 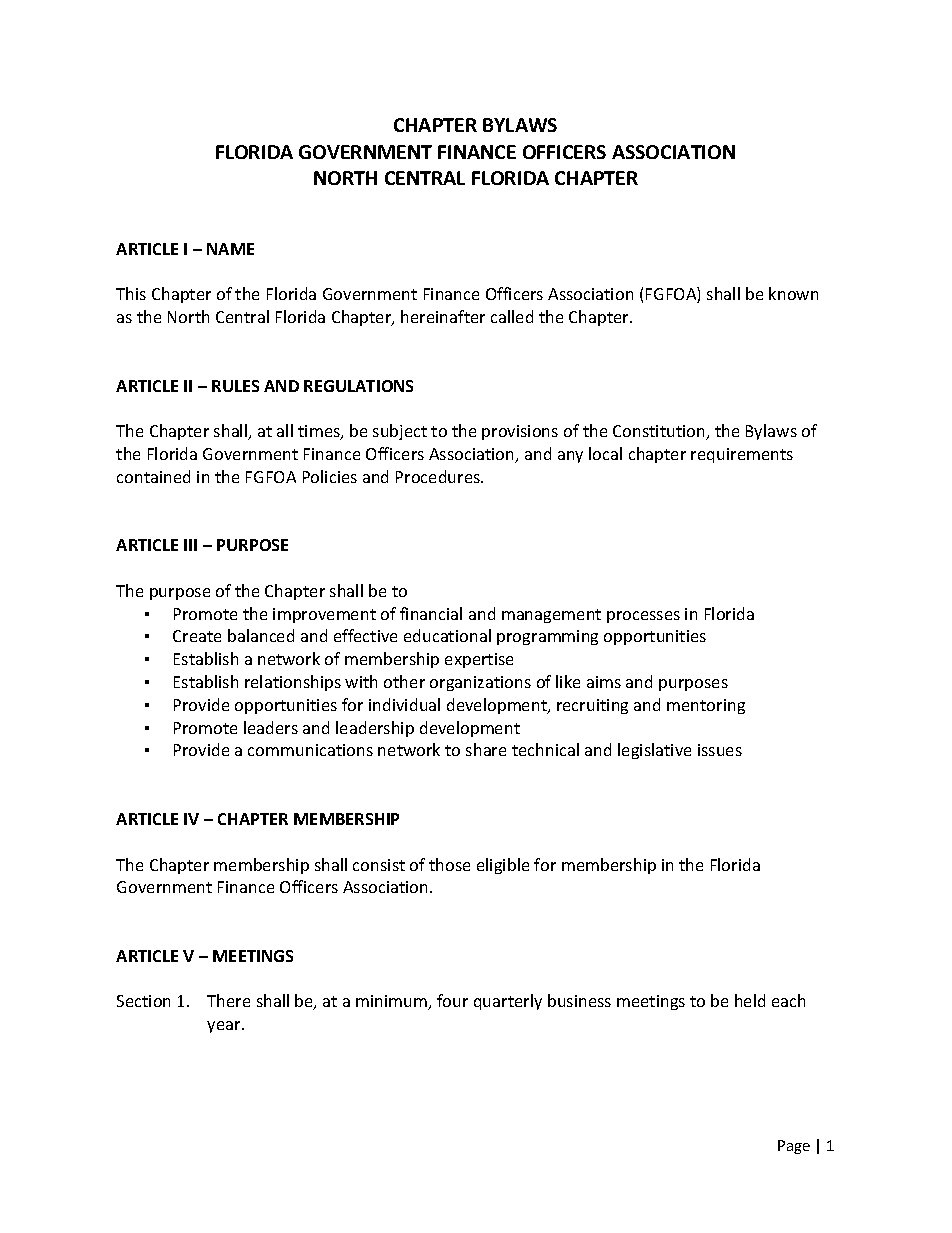 What do you see at coordinates (793, 293) in the screenshot?
I see `known` at bounding box center [793, 293].
